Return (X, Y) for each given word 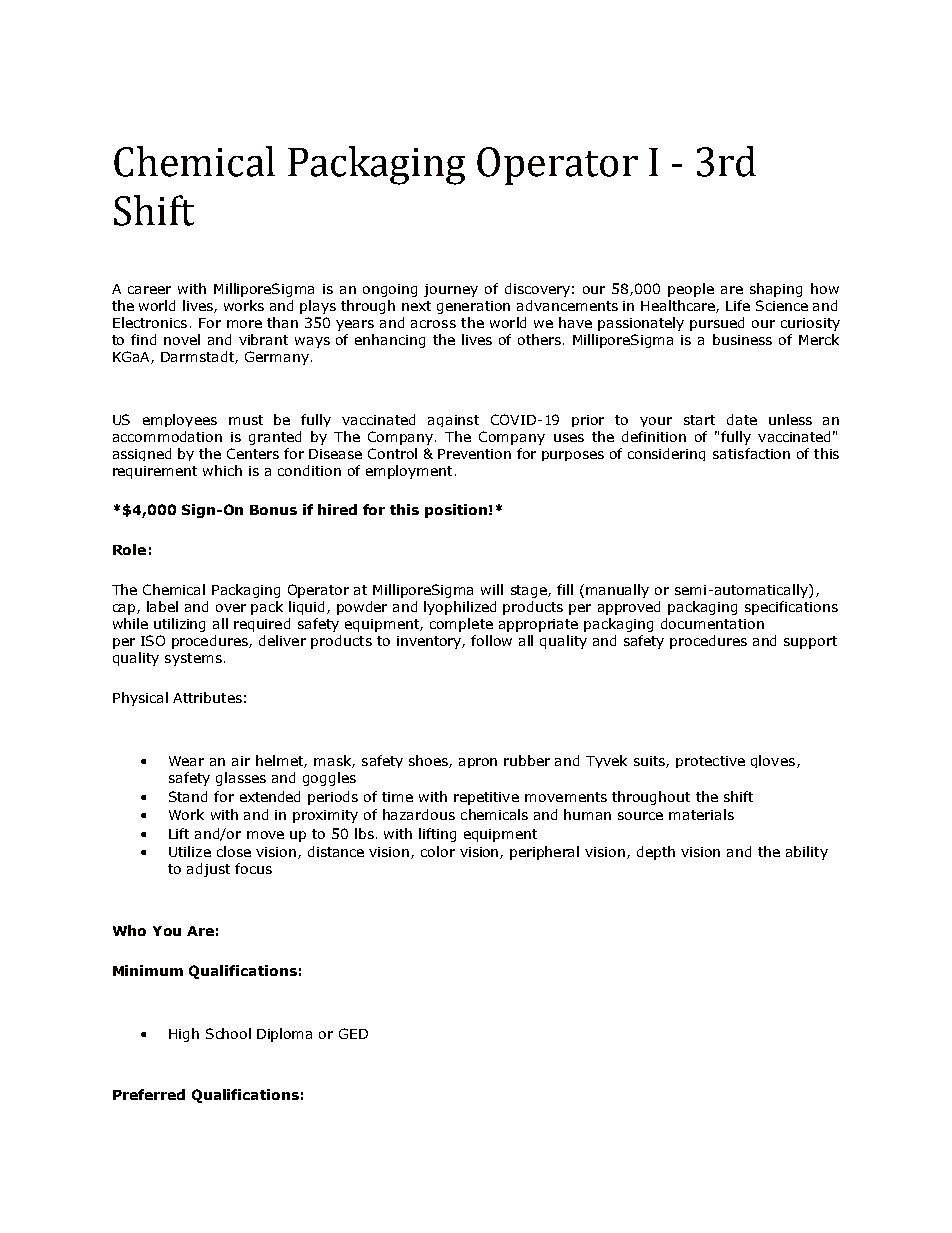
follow (491, 640)
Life (738, 305)
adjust (208, 870)
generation (473, 307)
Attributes (207, 697)
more (244, 324)
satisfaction (751, 453)
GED (353, 1033)
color (438, 851)
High (184, 1035)
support (810, 642)
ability (807, 853)
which (222, 470)
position (456, 511)
